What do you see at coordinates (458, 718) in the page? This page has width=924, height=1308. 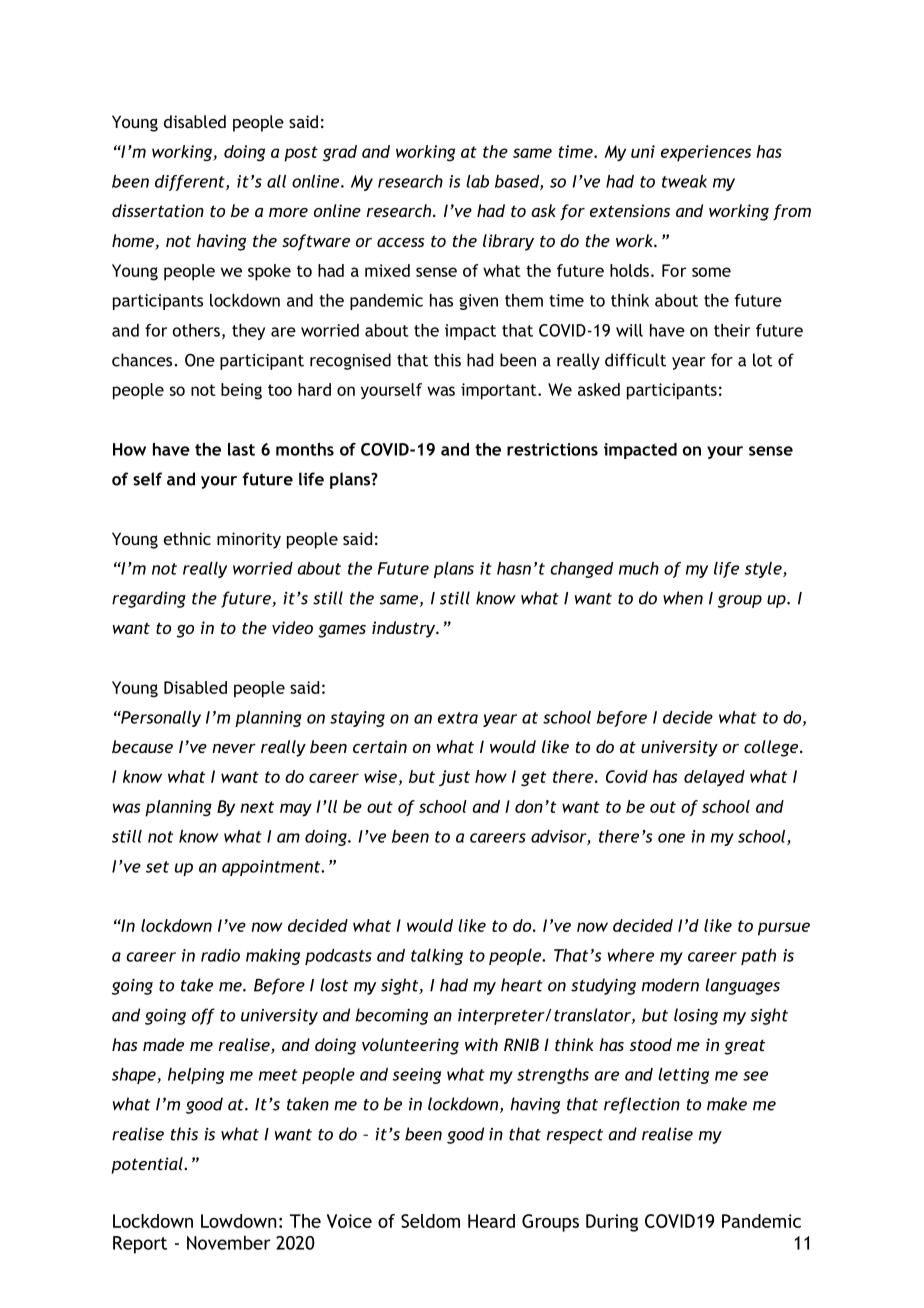 I see `extra` at bounding box center [458, 718].
